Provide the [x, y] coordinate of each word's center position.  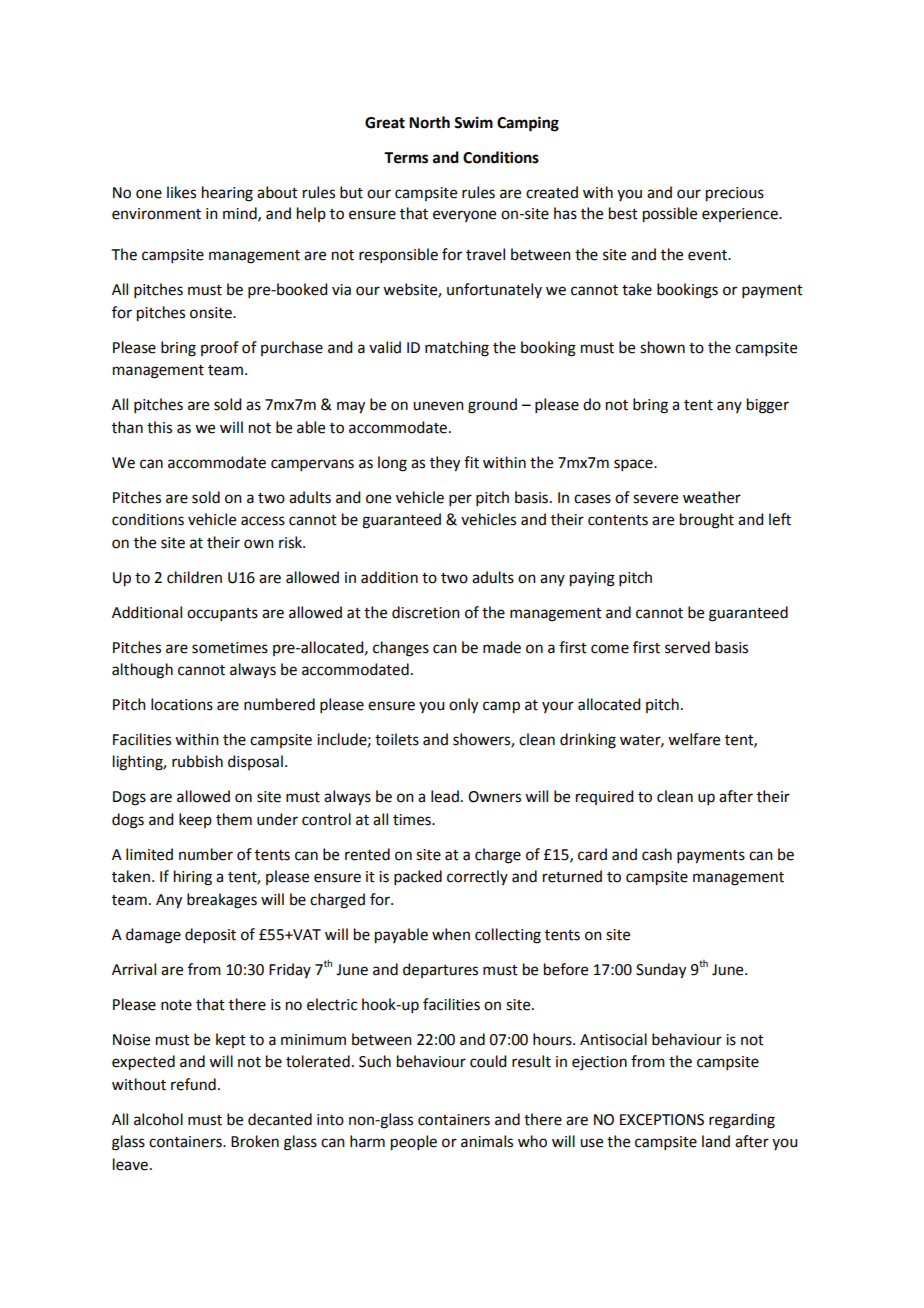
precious [735, 194]
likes [181, 192]
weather [712, 497]
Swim [473, 122]
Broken [255, 1141]
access [263, 521]
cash [657, 854]
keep [195, 820]
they [445, 464]
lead [445, 796]
